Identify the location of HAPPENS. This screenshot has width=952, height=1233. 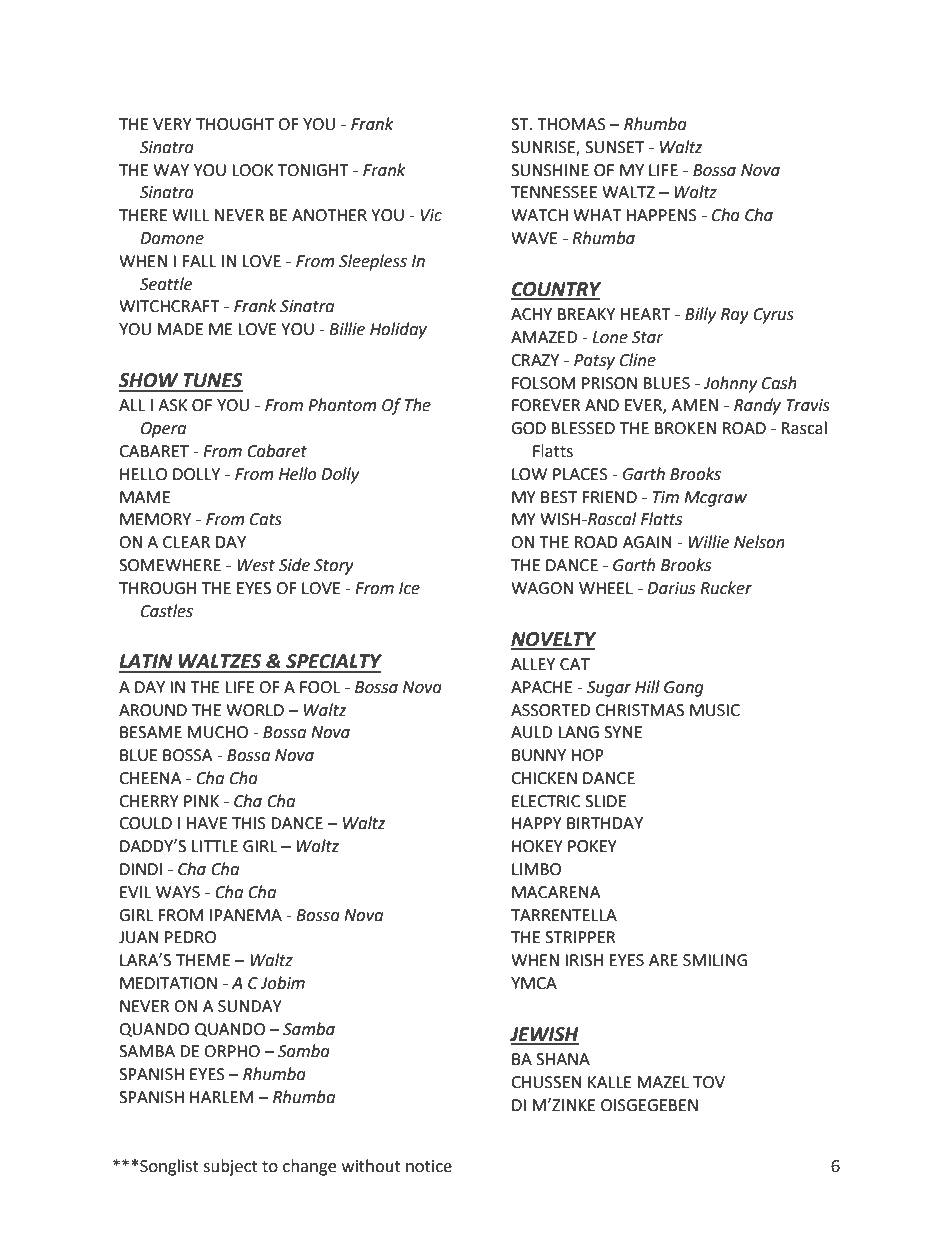
(661, 215).
